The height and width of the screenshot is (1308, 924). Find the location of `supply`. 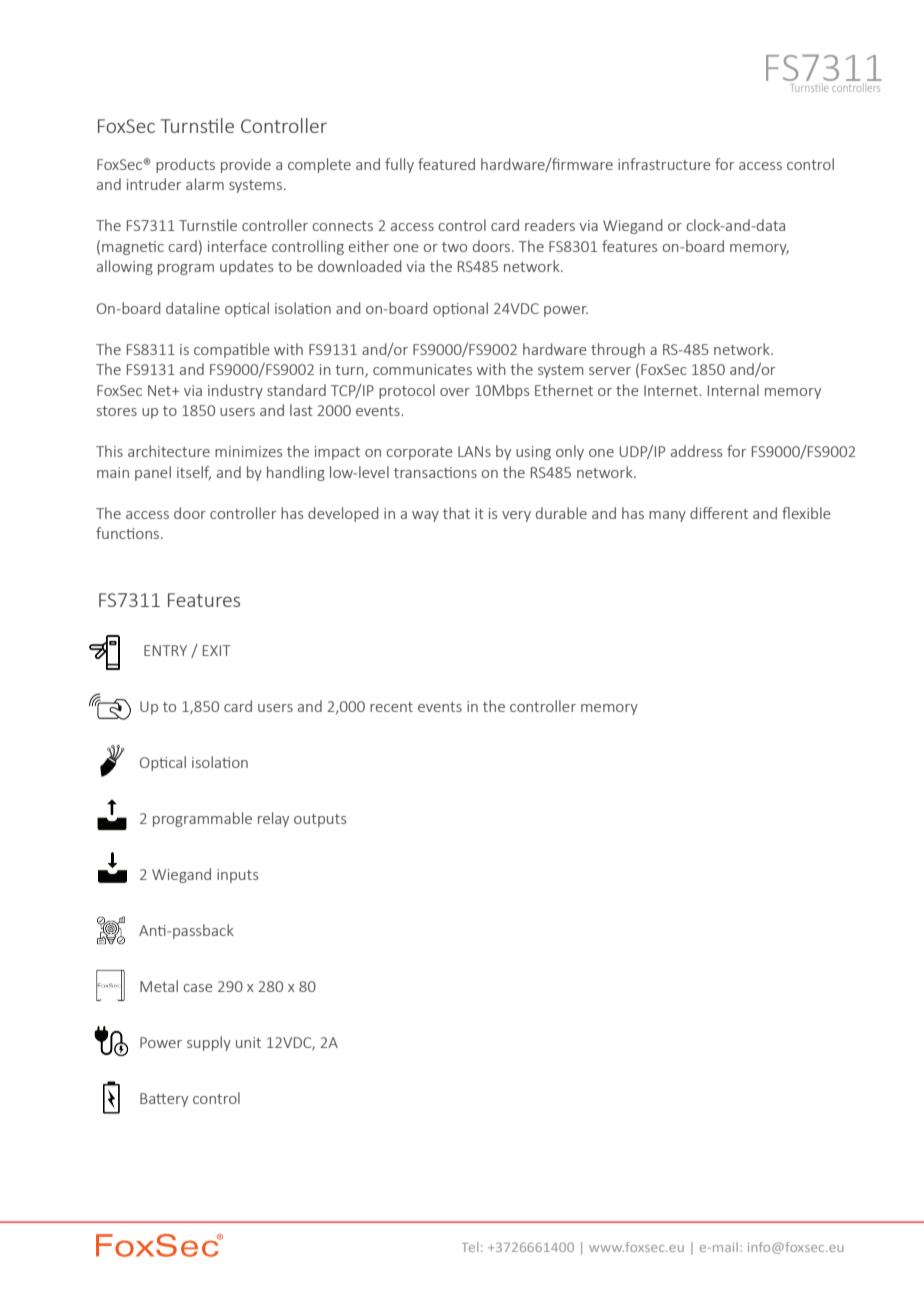

supply is located at coordinates (209, 1043).
